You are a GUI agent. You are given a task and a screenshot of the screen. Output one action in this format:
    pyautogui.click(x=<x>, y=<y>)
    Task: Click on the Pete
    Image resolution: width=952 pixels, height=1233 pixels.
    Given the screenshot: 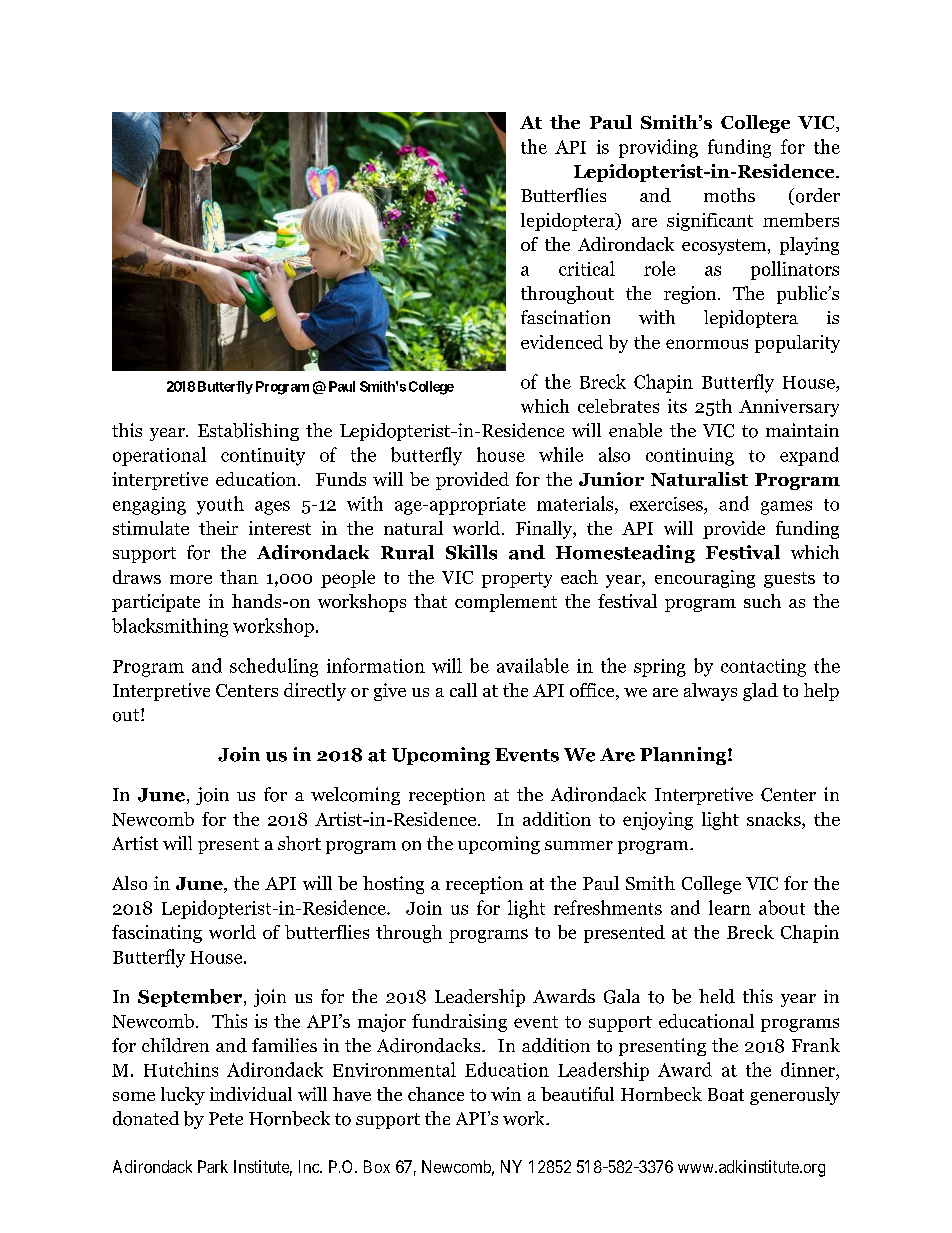 What is the action you would take?
    pyautogui.click(x=226, y=1118)
